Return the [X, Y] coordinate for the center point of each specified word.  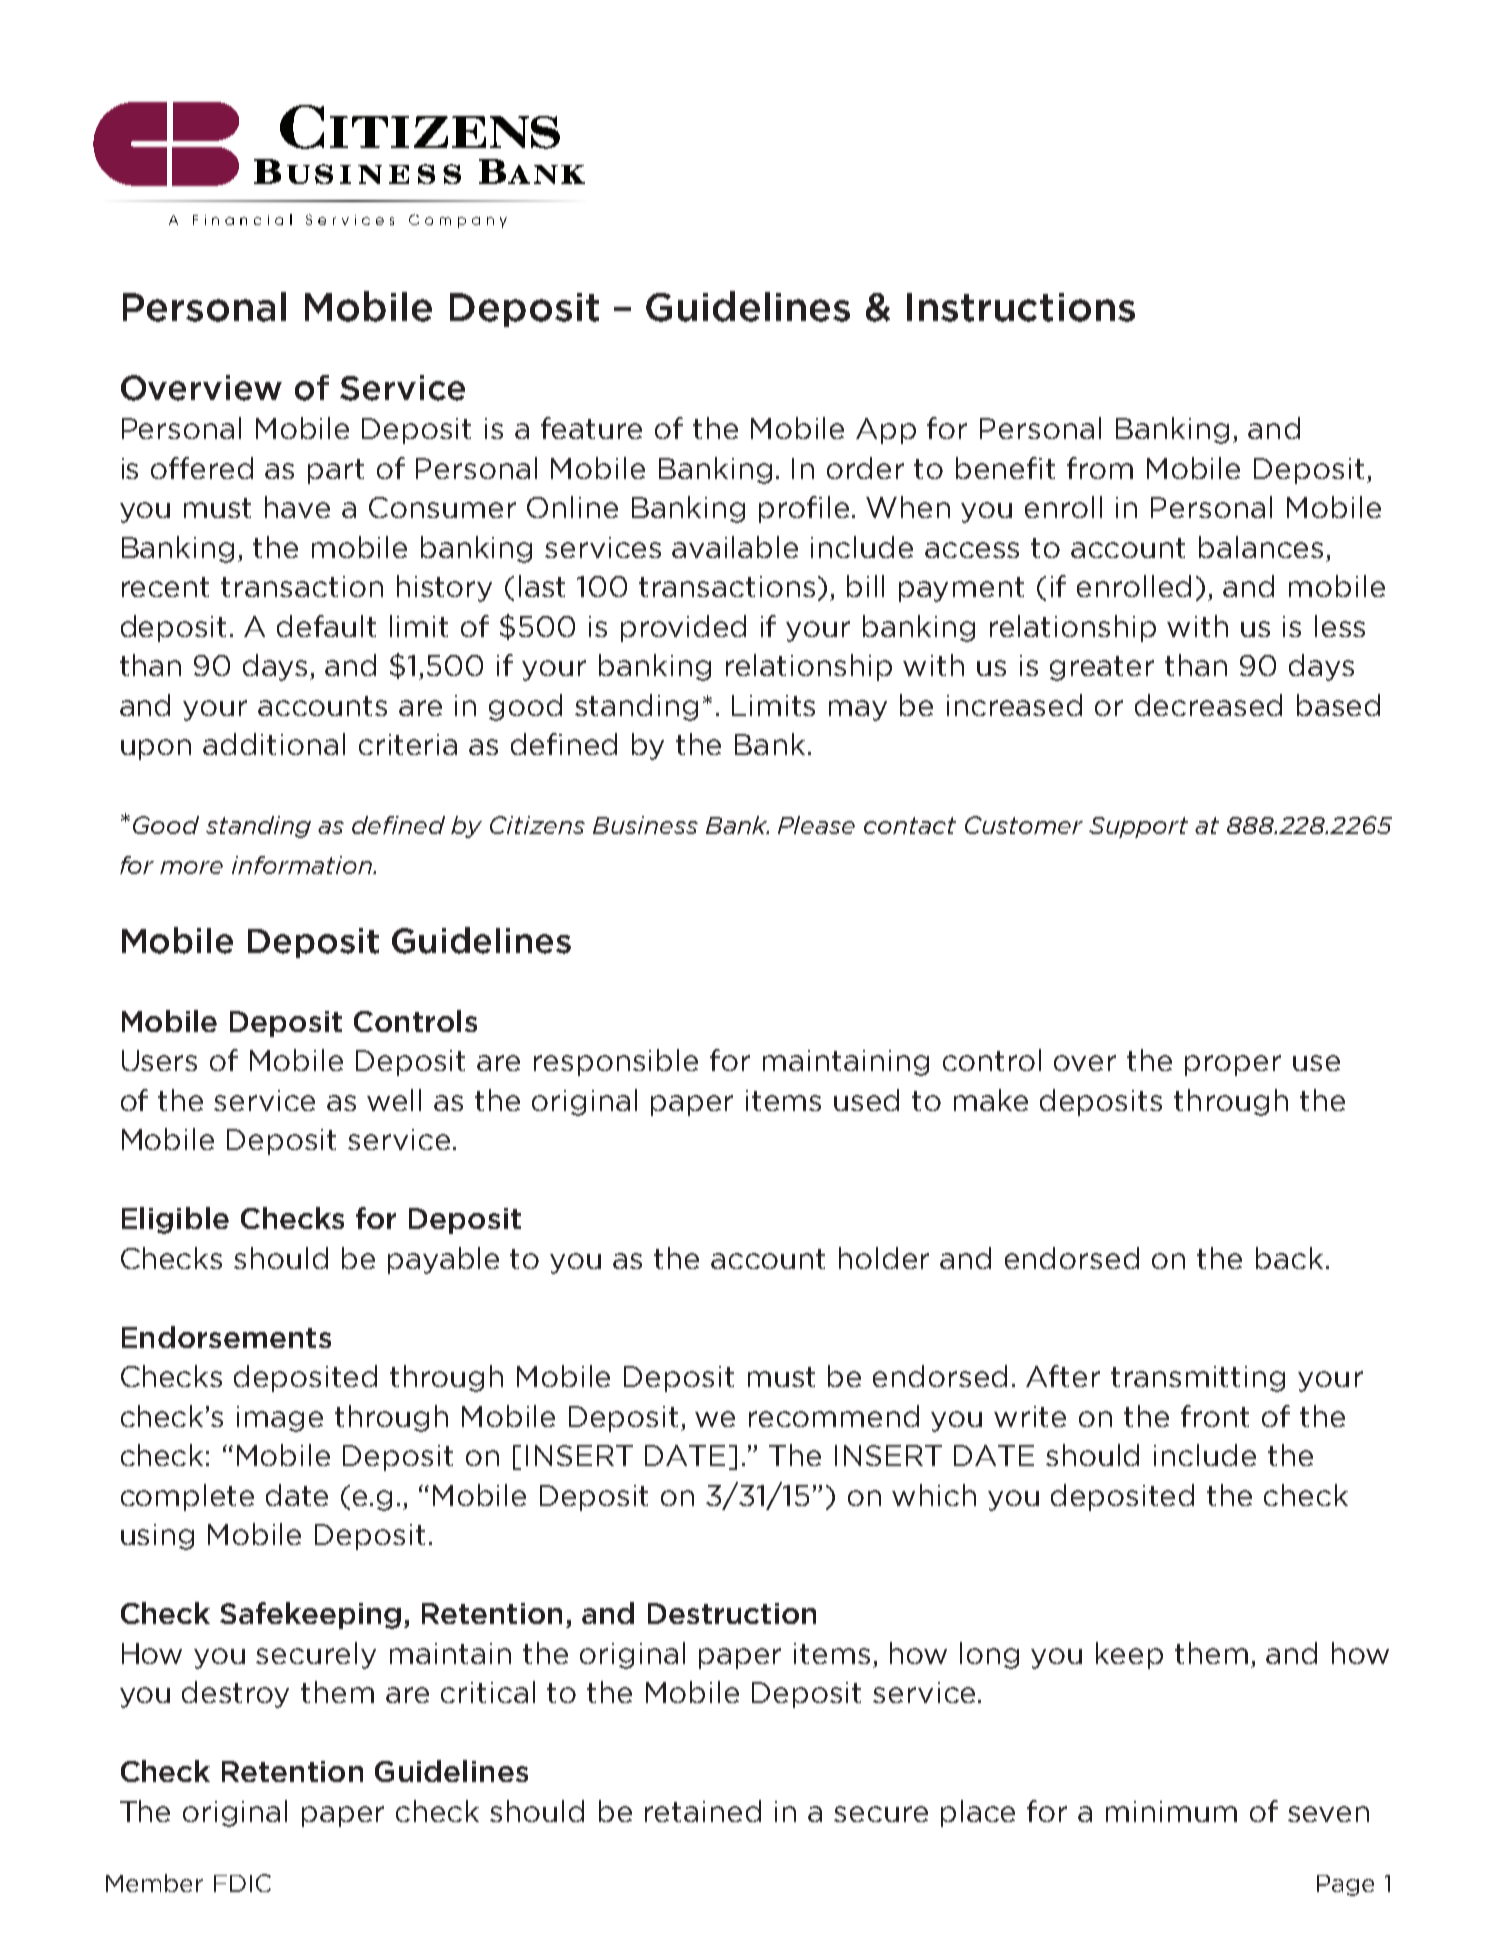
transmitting [1198, 1379]
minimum [1171, 1811]
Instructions [1021, 307]
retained [703, 1811]
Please [816, 825]
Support [1138, 827]
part [336, 471]
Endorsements [226, 1337]
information [303, 865]
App [886, 431]
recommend [834, 1416]
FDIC [242, 1883]
